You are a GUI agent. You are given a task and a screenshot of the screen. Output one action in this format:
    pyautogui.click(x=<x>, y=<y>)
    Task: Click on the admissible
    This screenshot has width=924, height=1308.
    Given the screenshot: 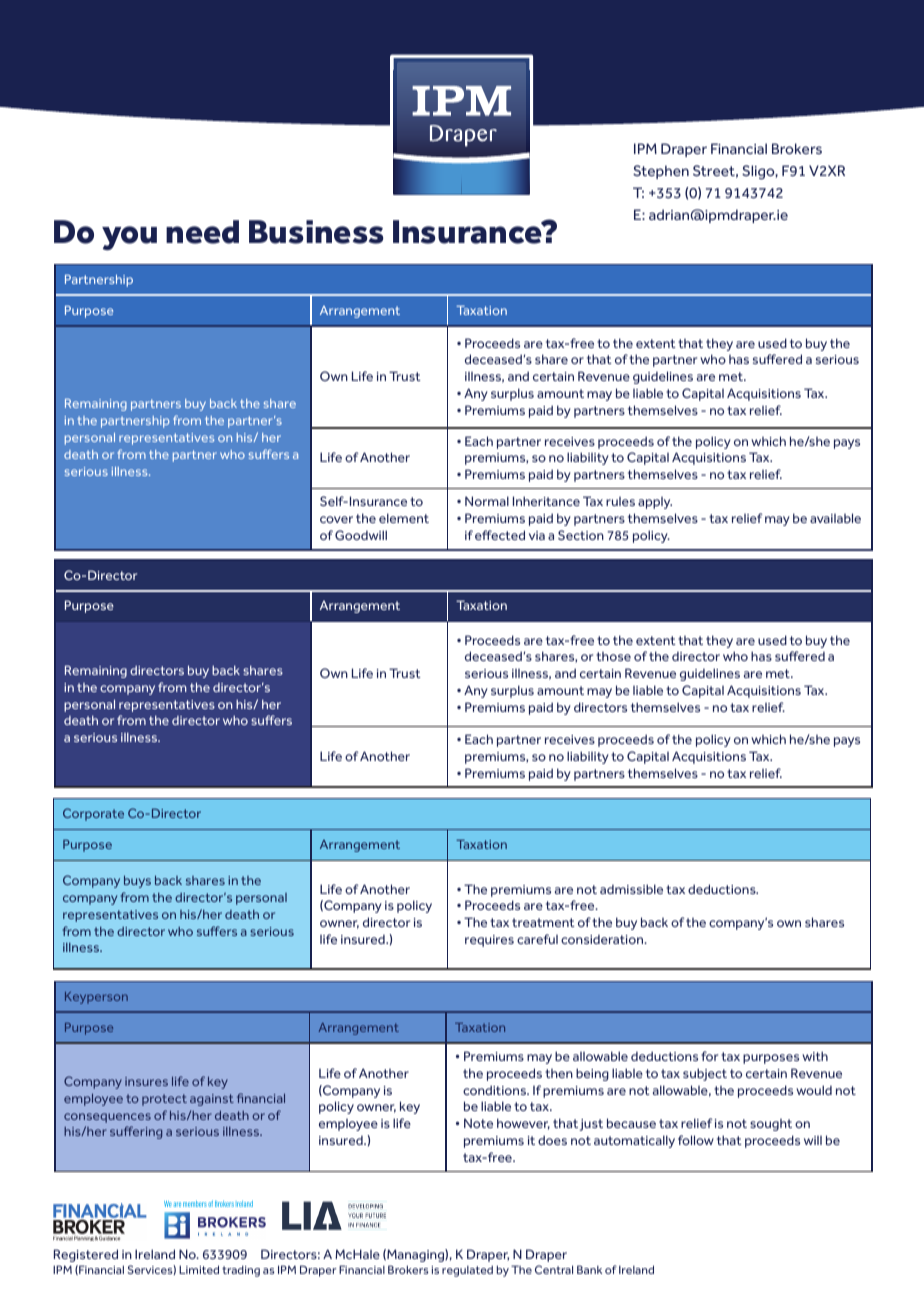 What is the action you would take?
    pyautogui.click(x=631, y=889)
